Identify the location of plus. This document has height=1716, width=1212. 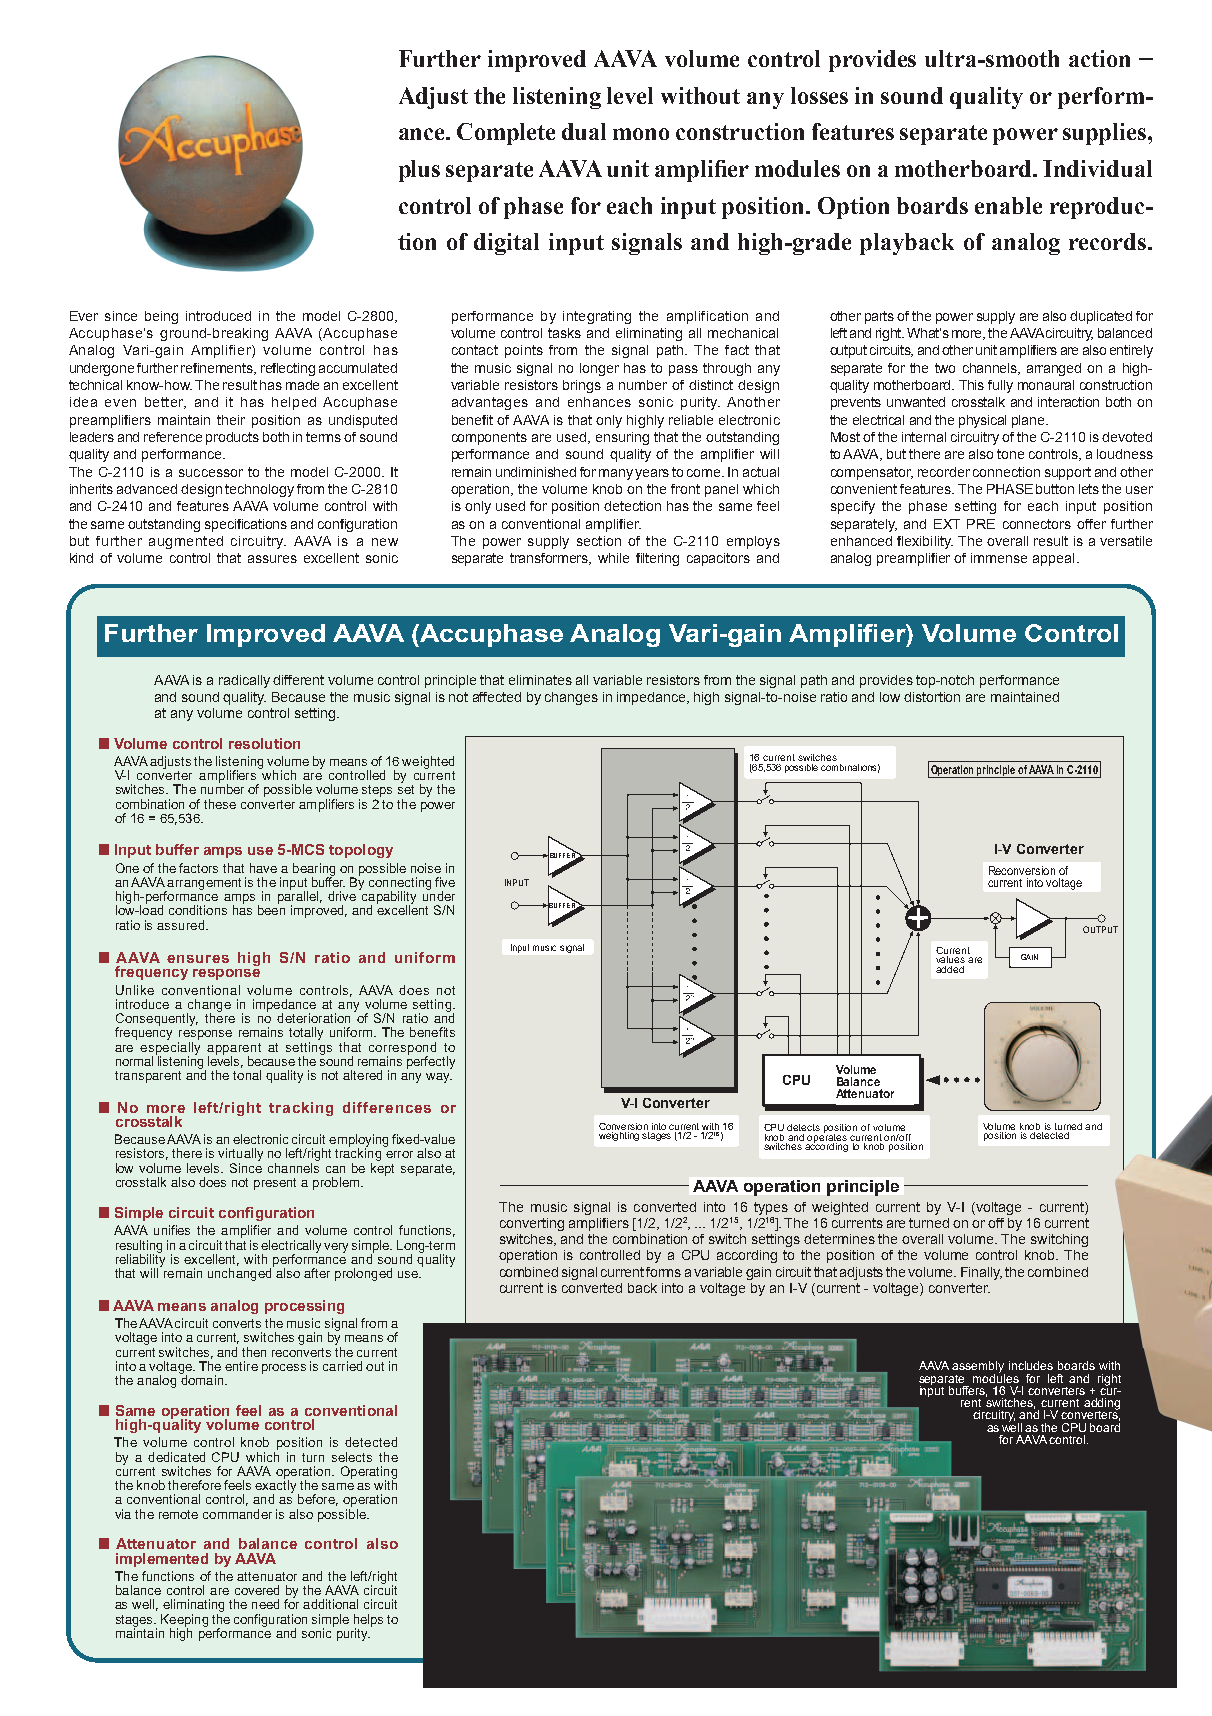
(419, 171).
